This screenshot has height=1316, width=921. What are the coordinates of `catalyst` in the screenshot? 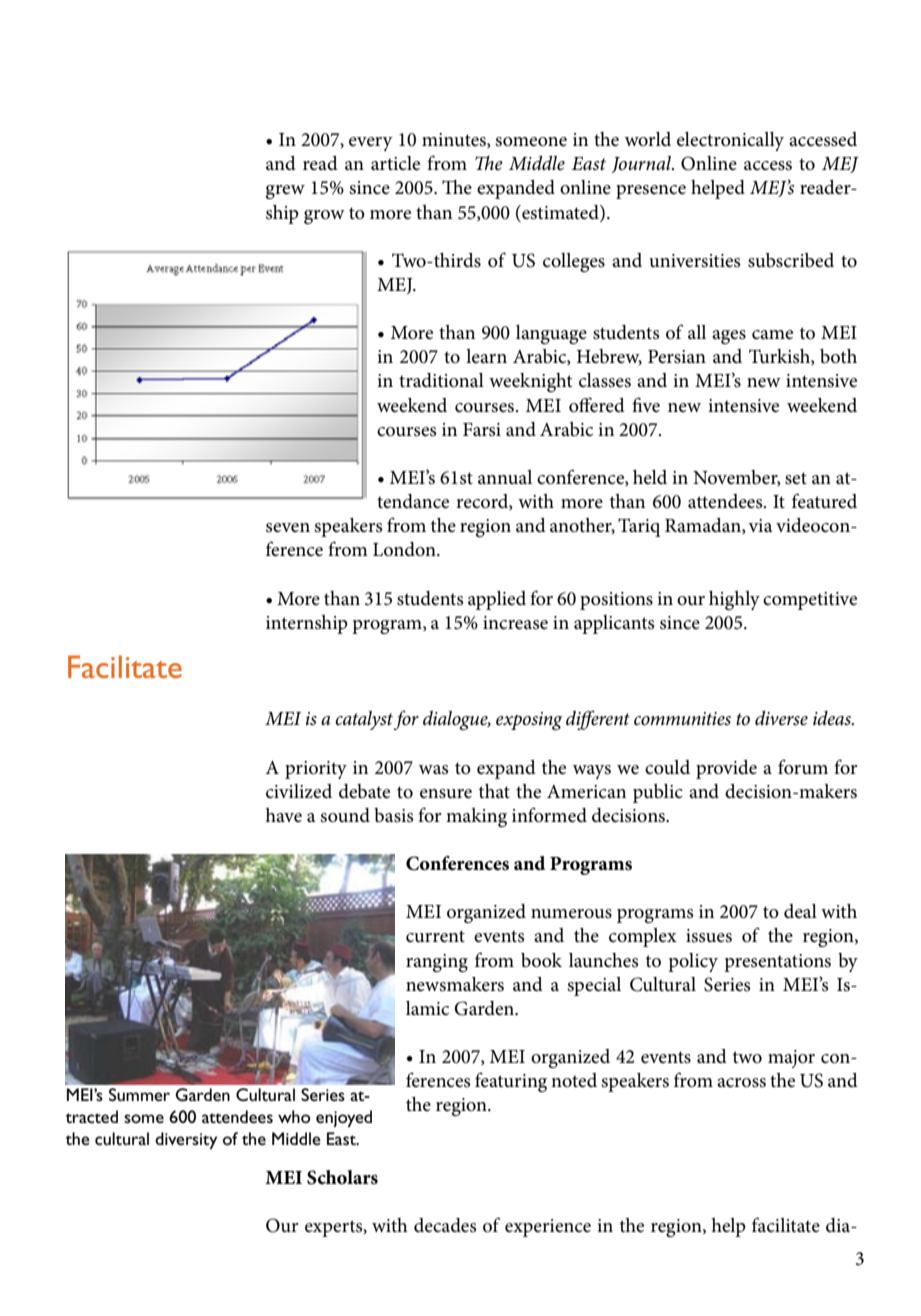 It's located at (364, 720).
